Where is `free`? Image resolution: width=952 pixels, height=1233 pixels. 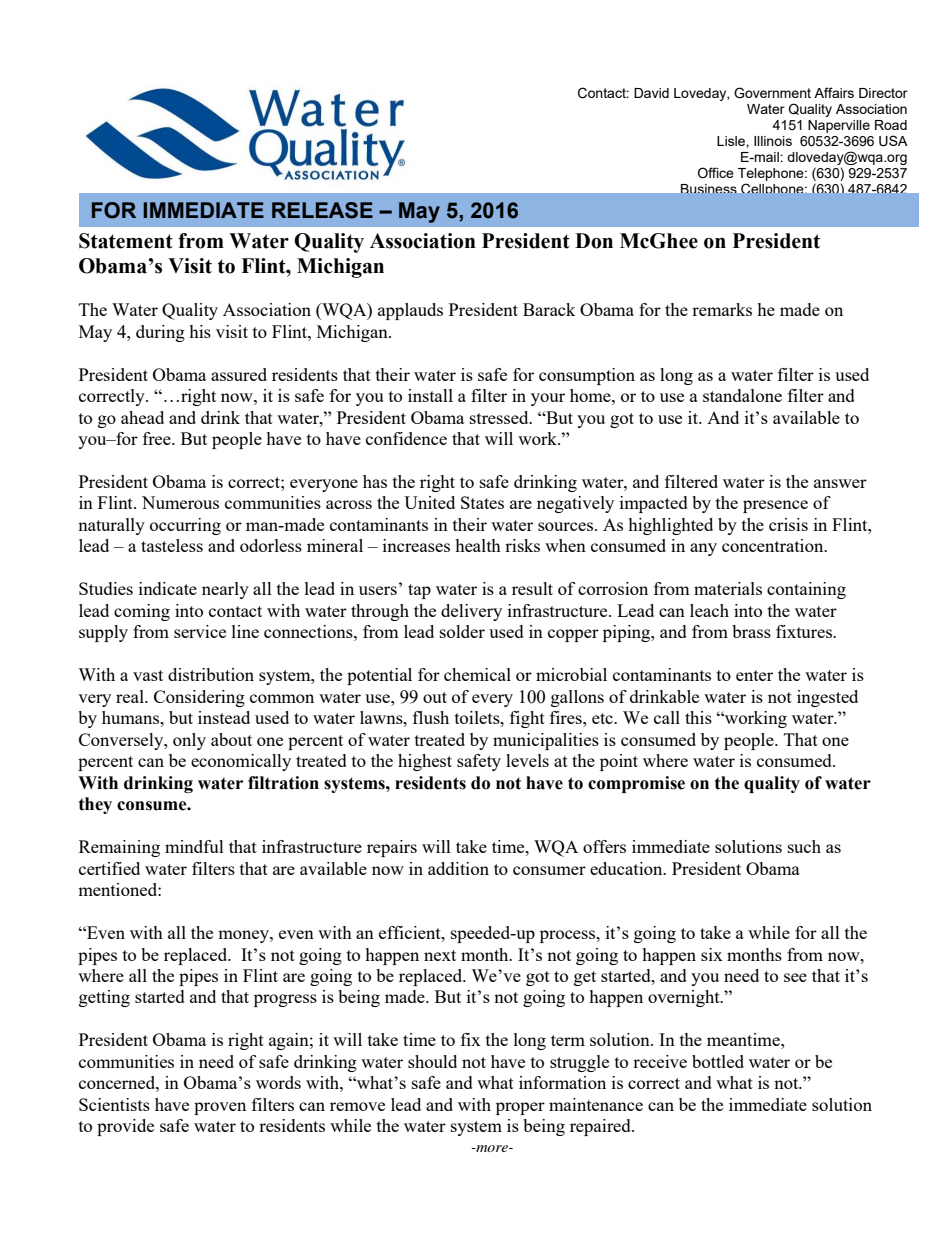
free is located at coordinates (158, 438).
